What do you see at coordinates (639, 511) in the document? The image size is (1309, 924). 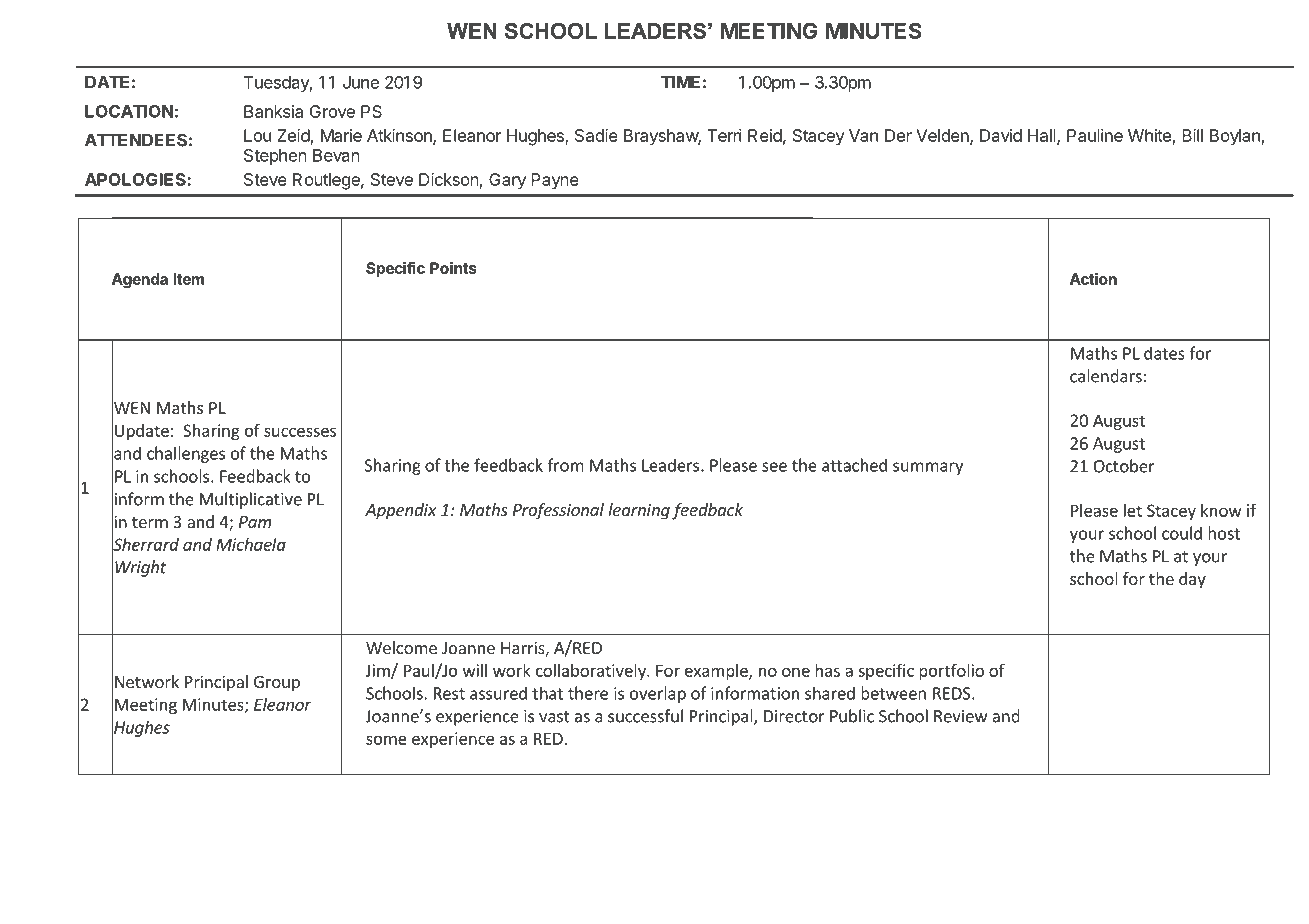 I see `learning` at bounding box center [639, 511].
